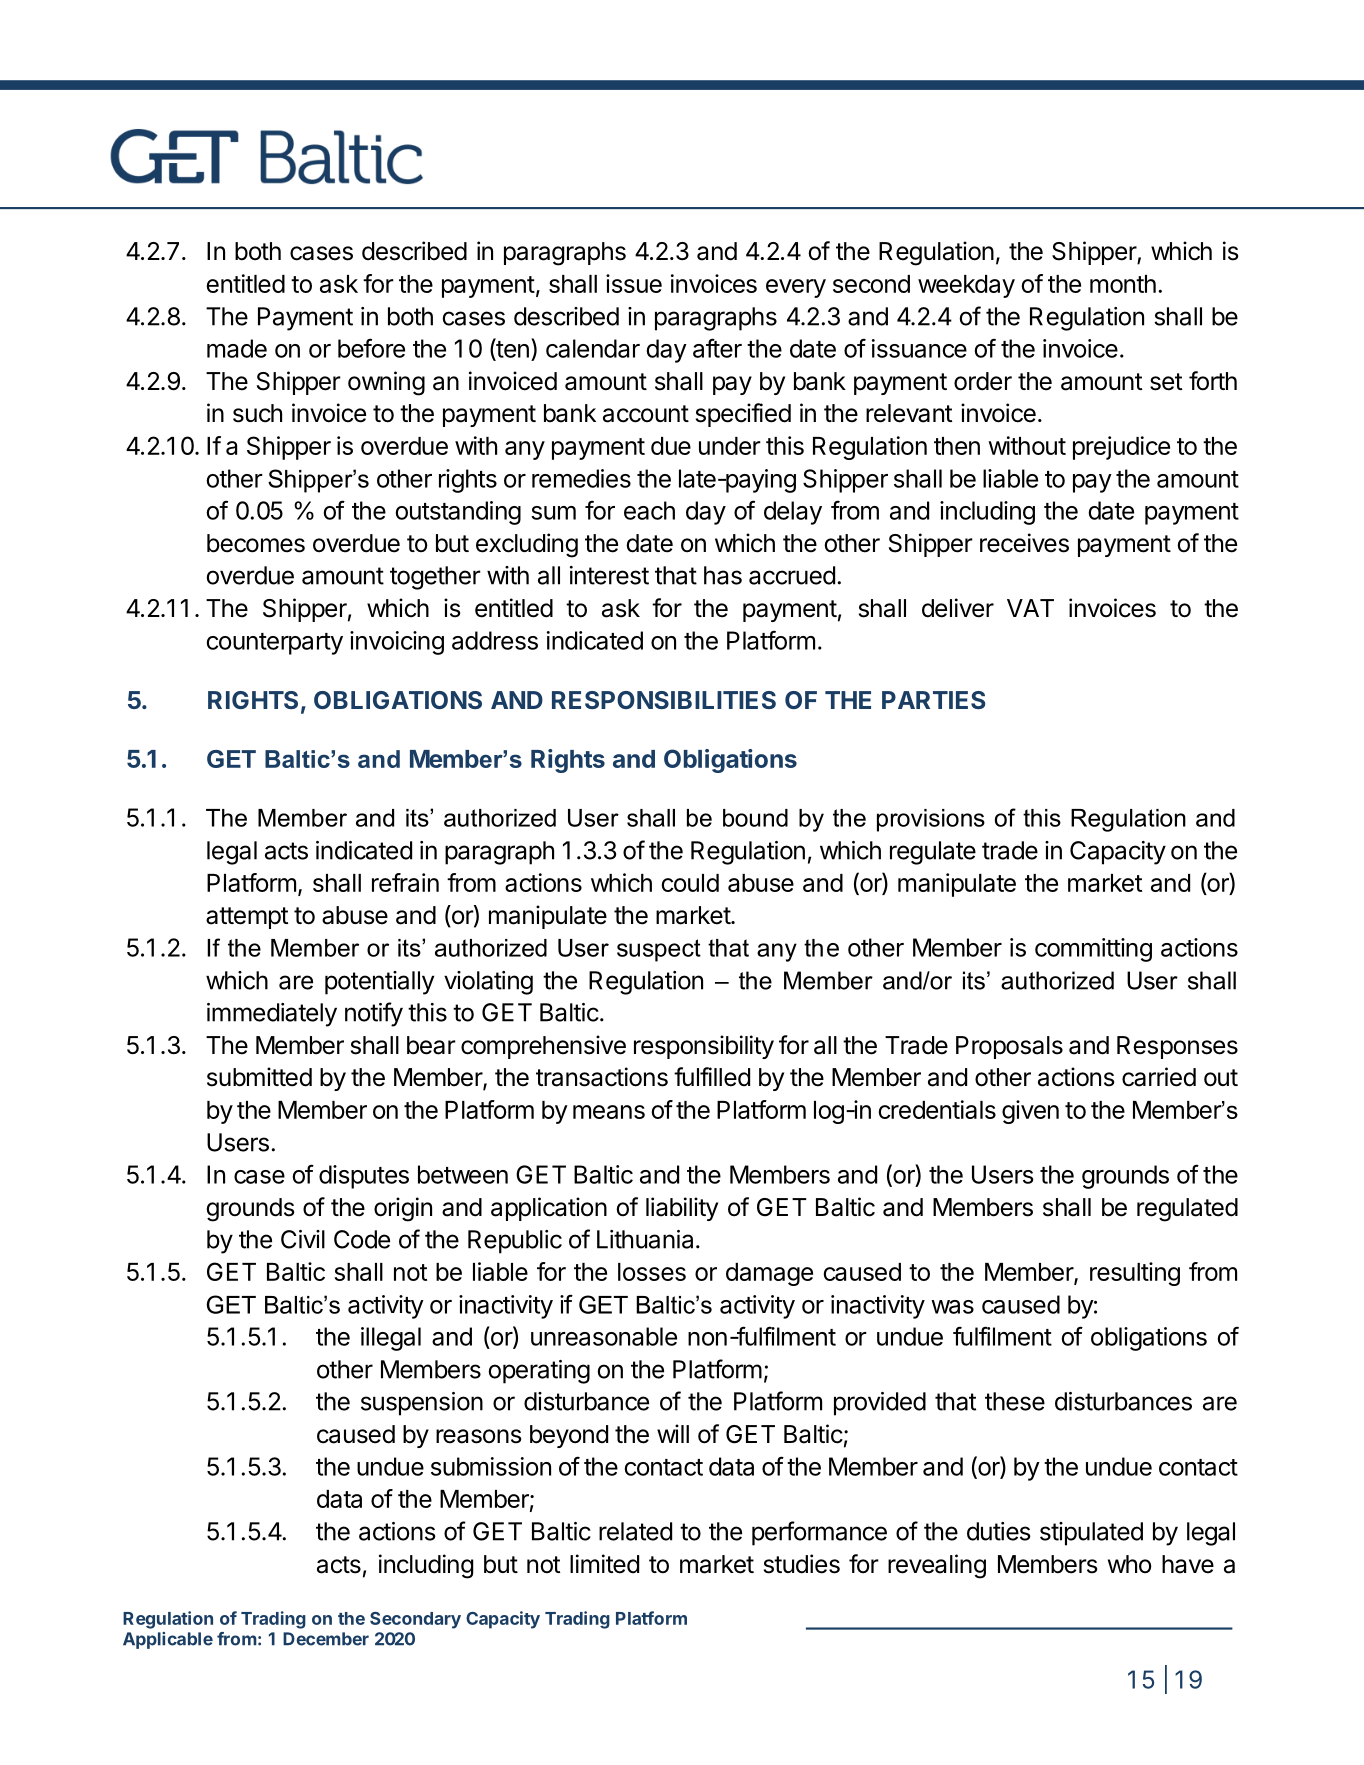 This screenshot has width=1364, height=1765. I want to click on committing, so click(1093, 950).
